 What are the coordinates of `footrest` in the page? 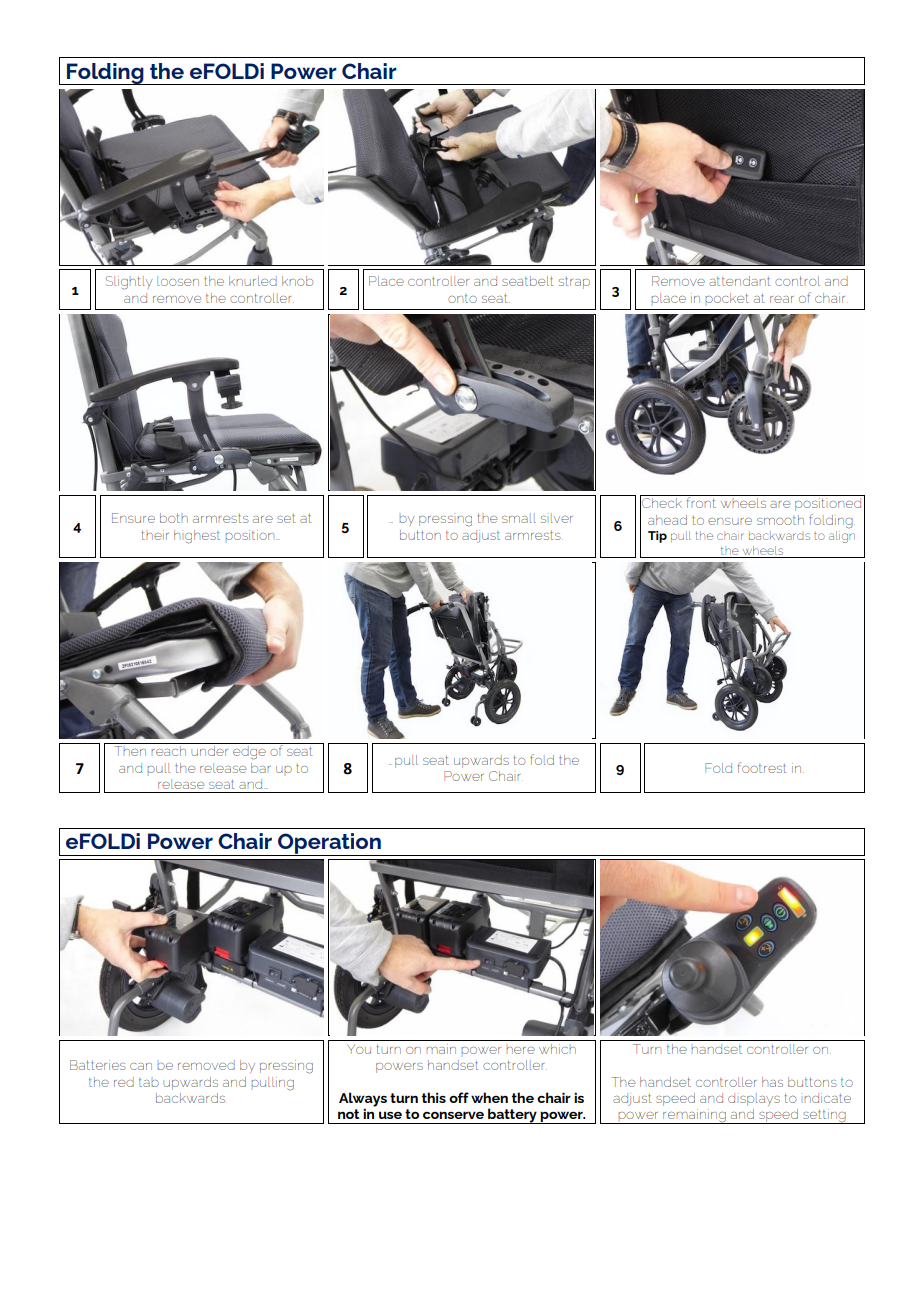 It's located at (762, 767).
